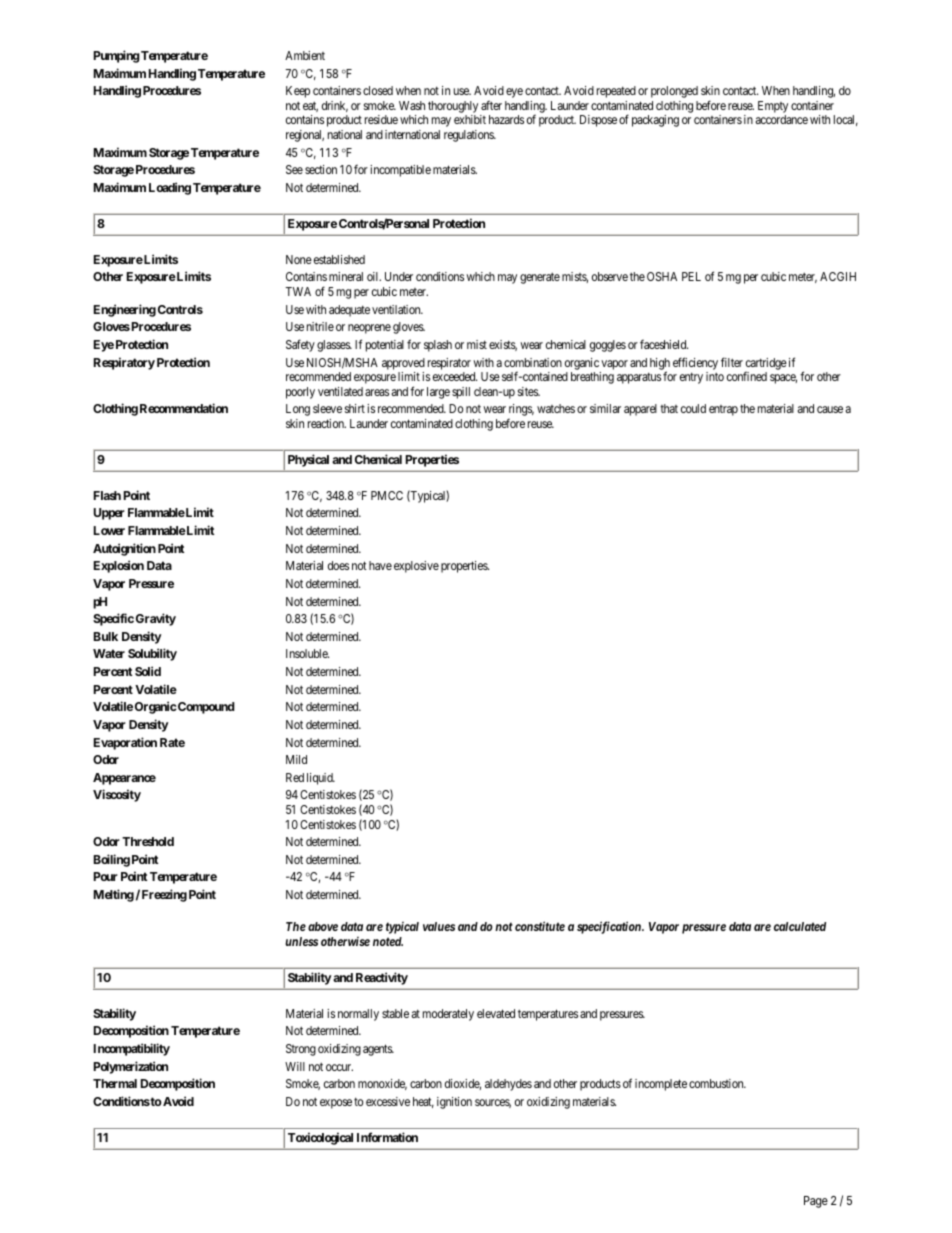 The width and height of the screenshot is (952, 1233). Describe the element at coordinates (387, 1137) in the screenshot. I see `Information` at that location.
